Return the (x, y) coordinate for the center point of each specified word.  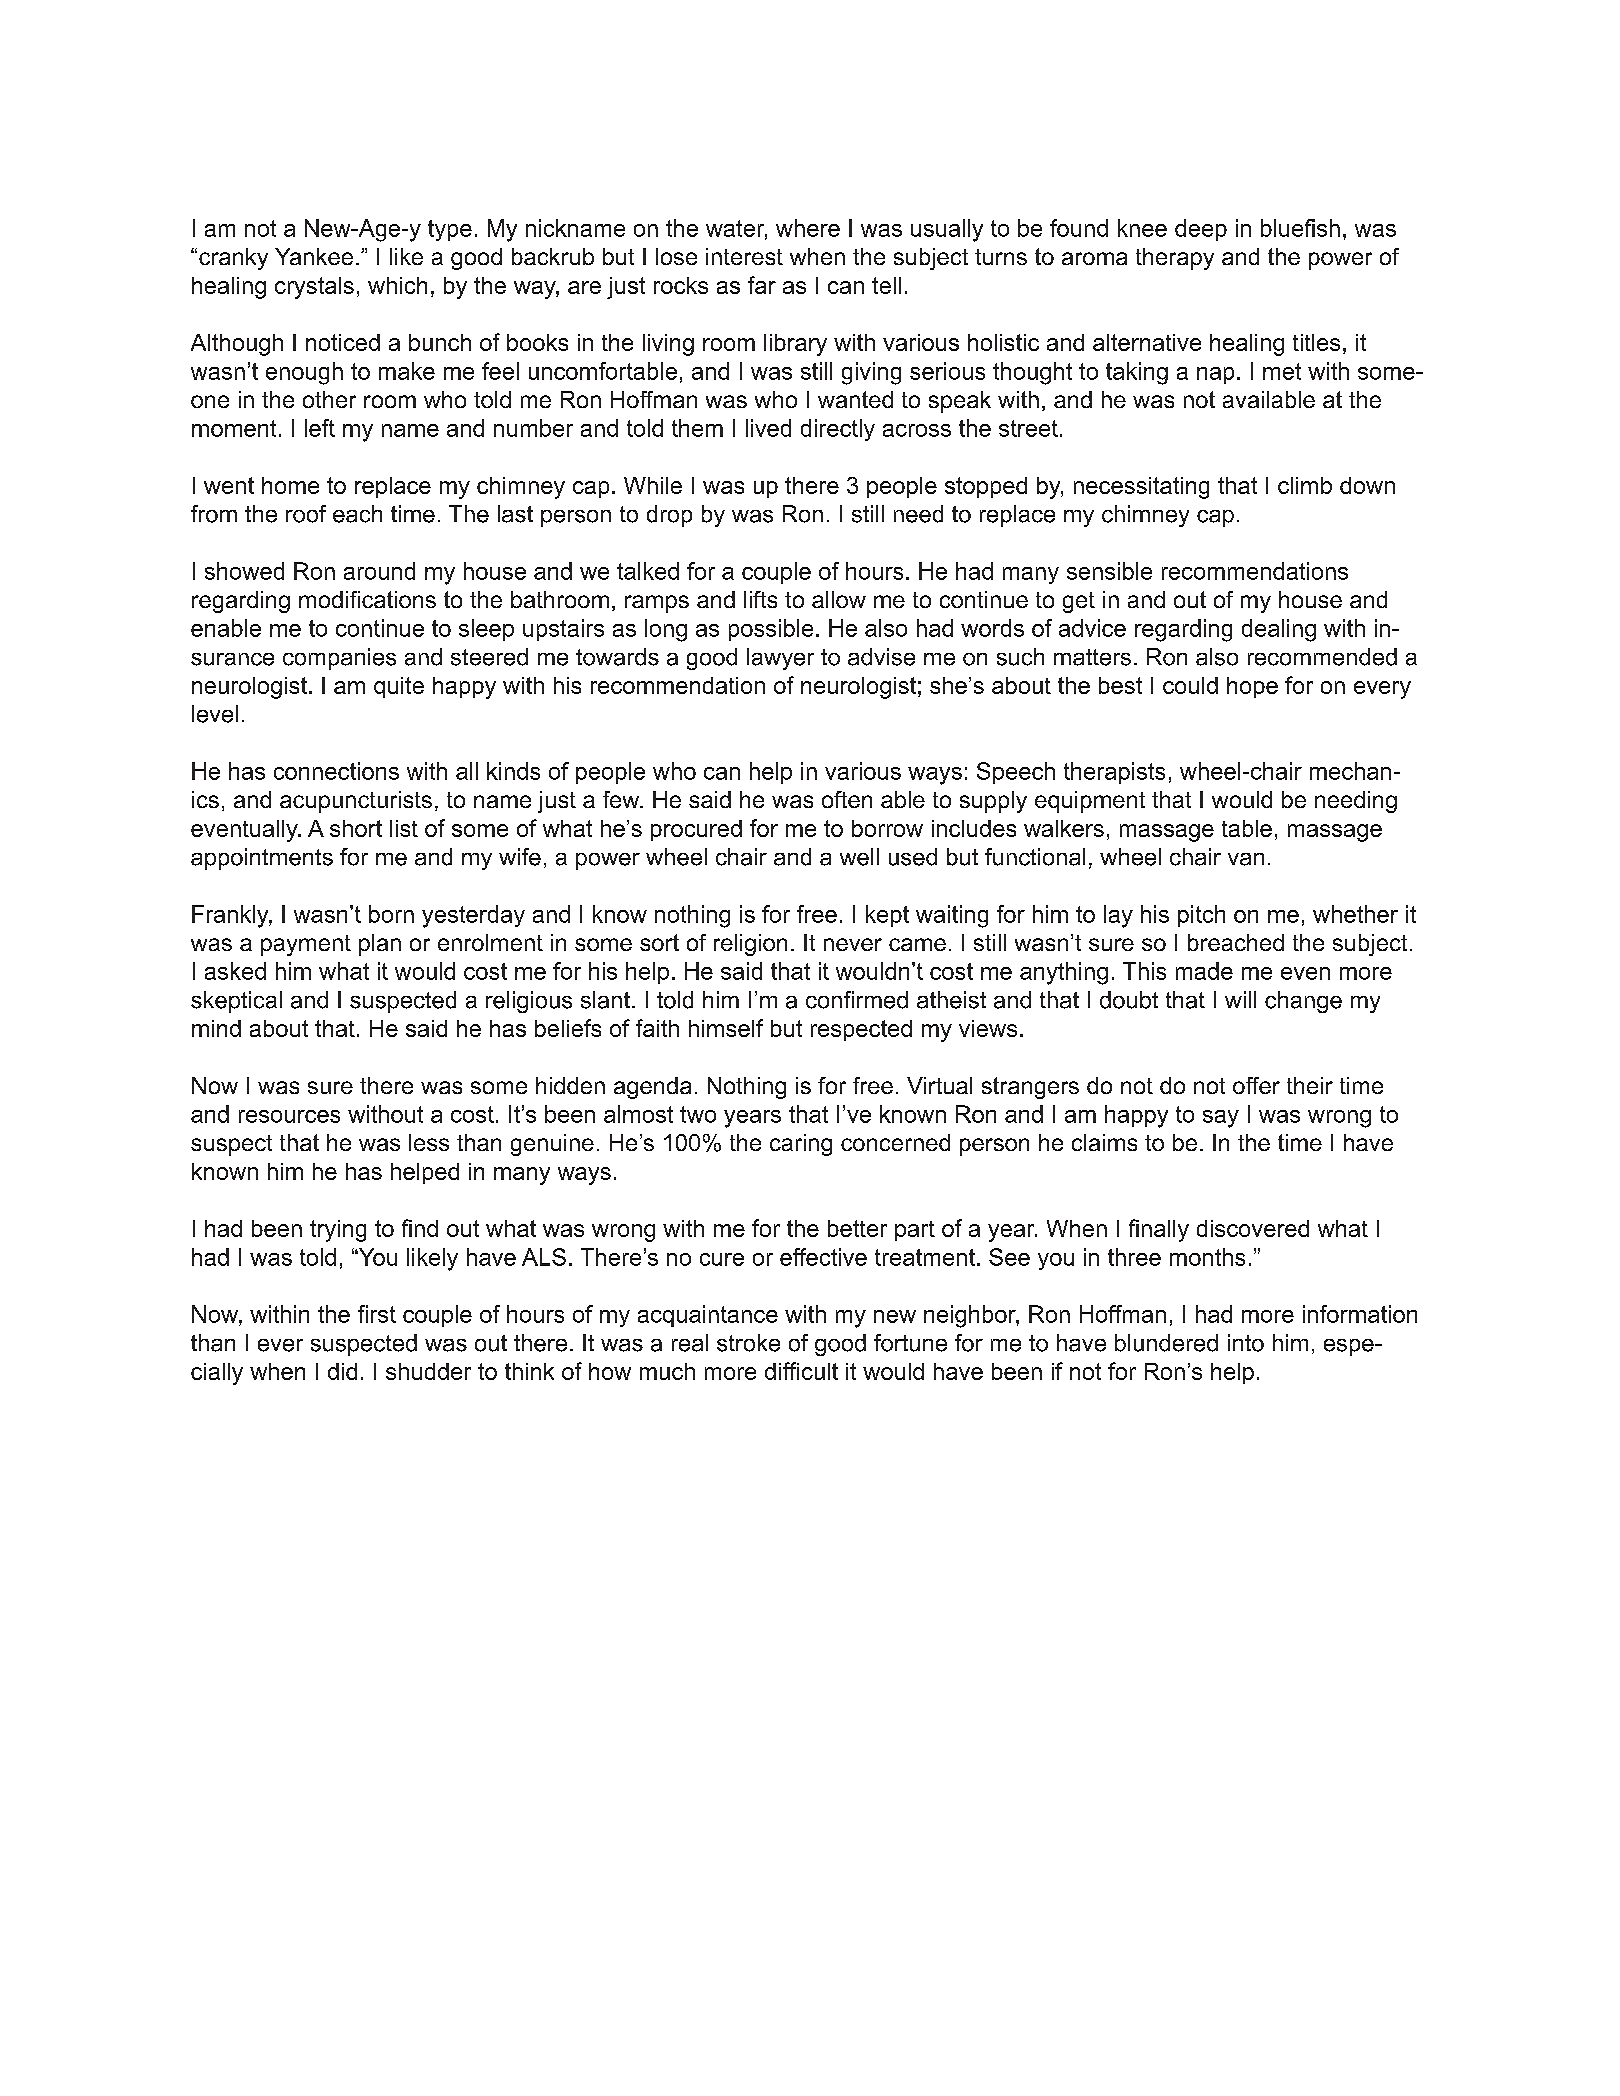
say (1221, 1119)
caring (801, 1145)
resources (289, 1116)
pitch (1201, 916)
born (391, 914)
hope (1252, 687)
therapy (1175, 259)
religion (750, 945)
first (377, 1314)
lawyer (780, 659)
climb (1305, 485)
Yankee (314, 256)
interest (744, 256)
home (290, 485)
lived (768, 428)
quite (399, 687)
